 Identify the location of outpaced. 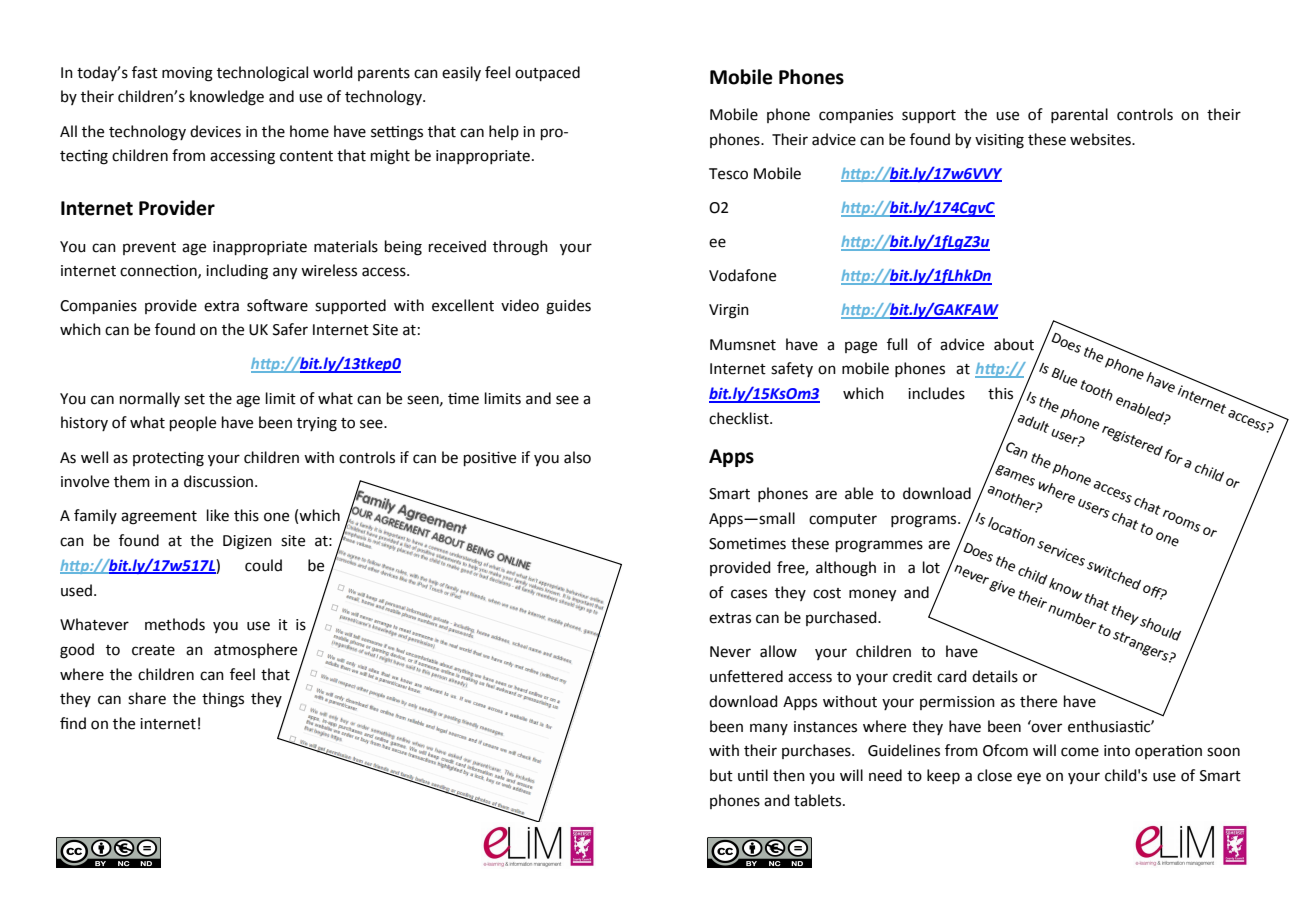
(547, 73).
